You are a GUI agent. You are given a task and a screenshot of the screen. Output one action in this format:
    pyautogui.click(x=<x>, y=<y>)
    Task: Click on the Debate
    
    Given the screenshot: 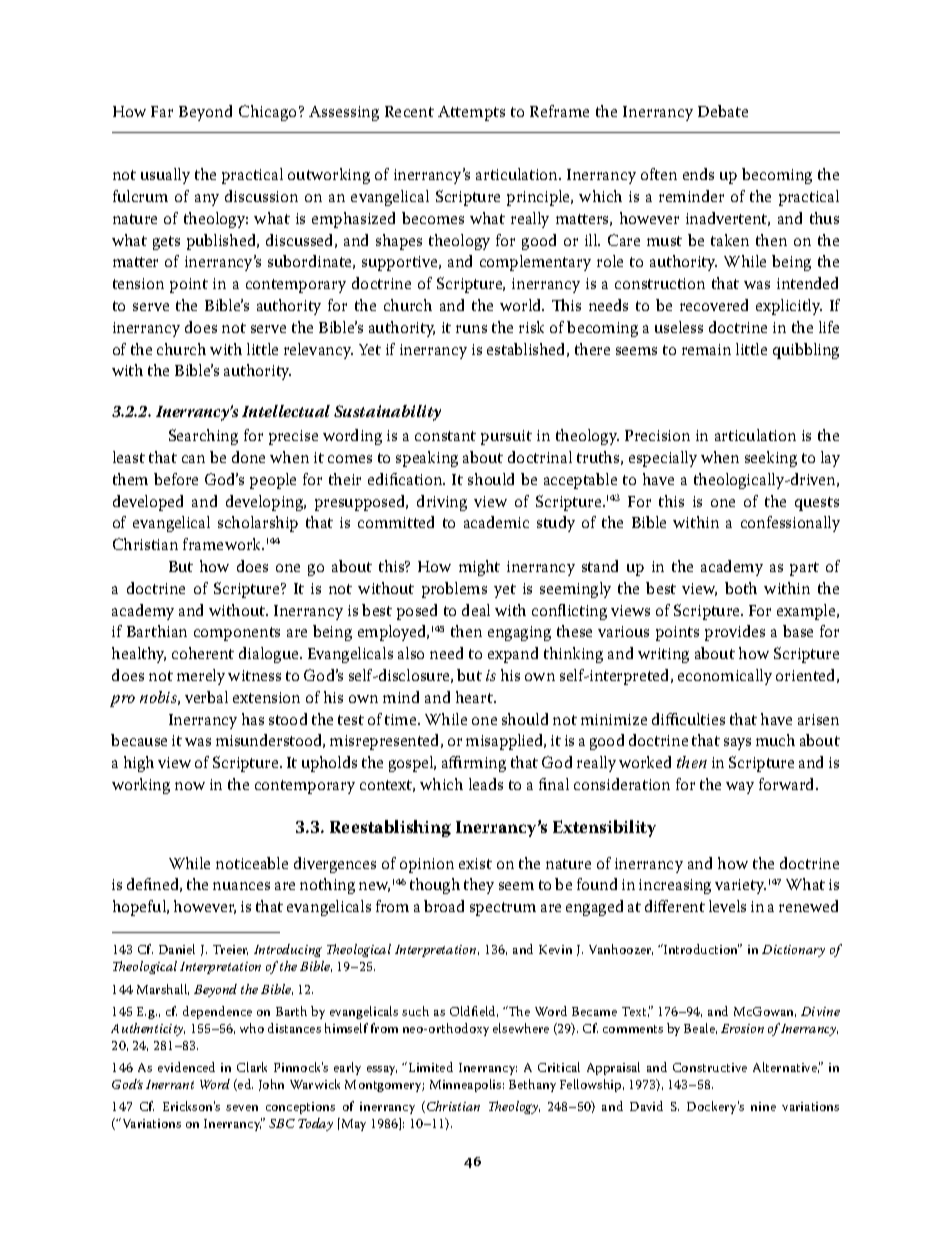 What is the action you would take?
    pyautogui.click(x=723, y=111)
